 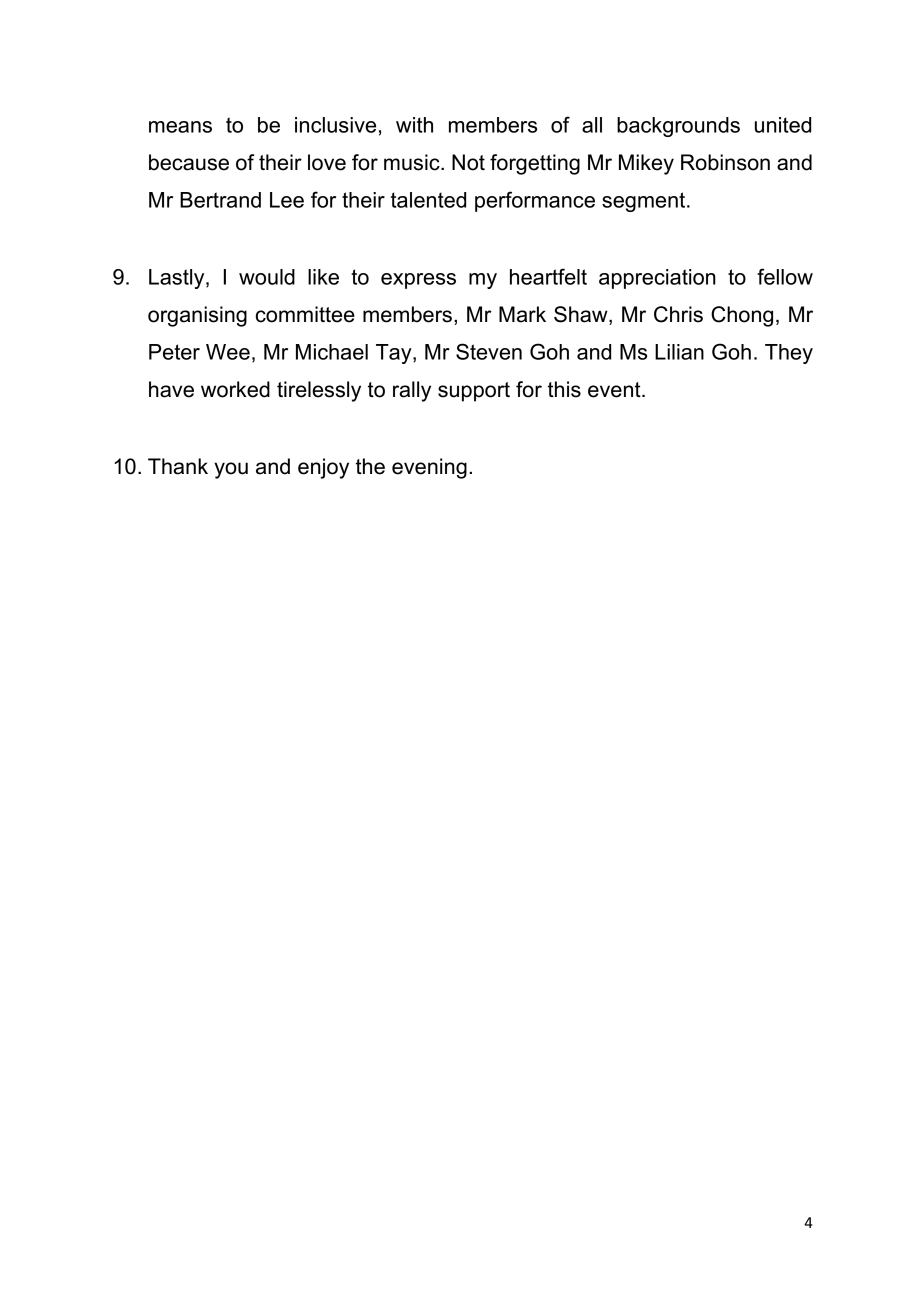 What do you see at coordinates (180, 127) in the screenshot?
I see `means` at bounding box center [180, 127].
